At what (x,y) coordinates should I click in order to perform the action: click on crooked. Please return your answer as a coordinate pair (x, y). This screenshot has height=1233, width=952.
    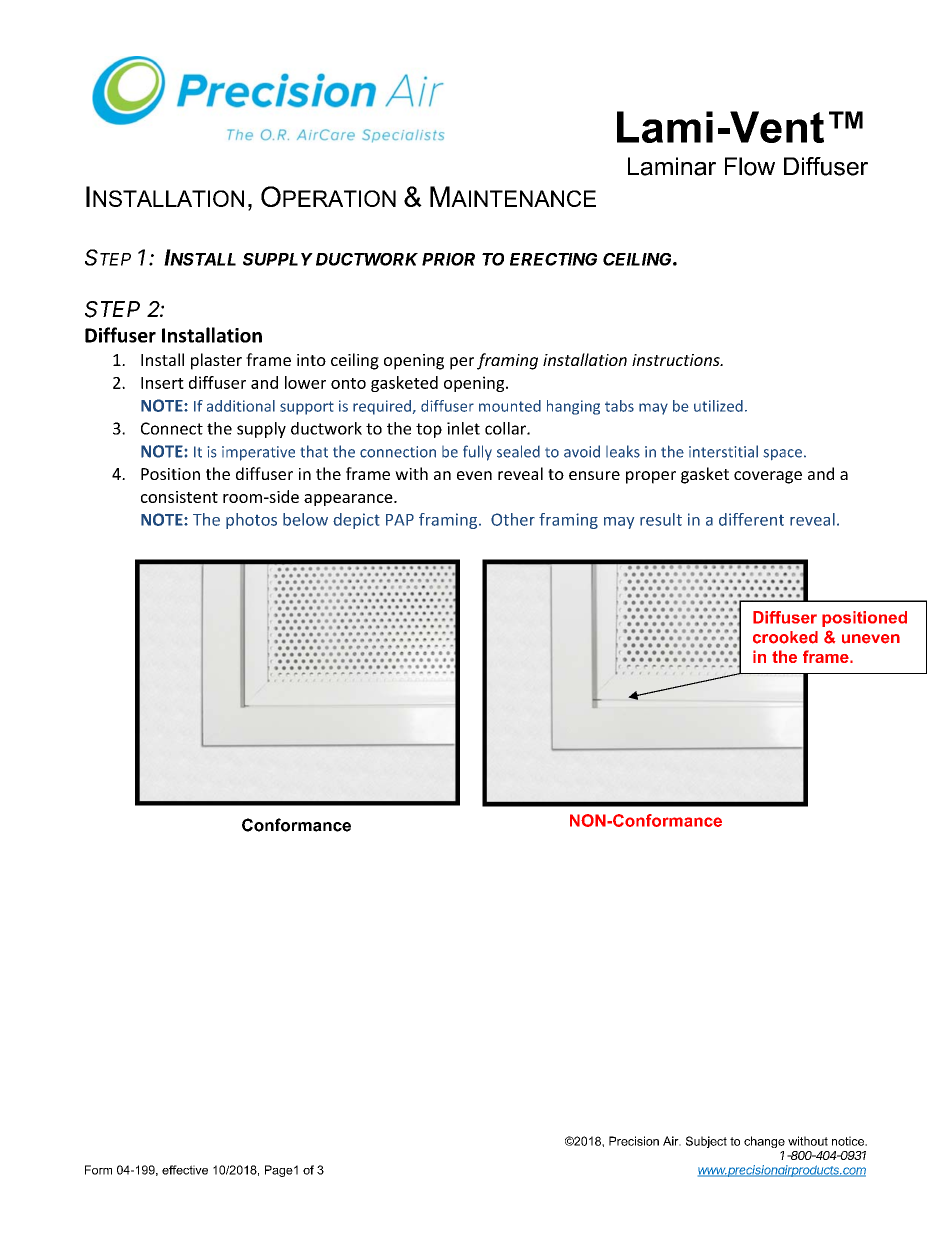
    Looking at the image, I should click on (785, 637).
